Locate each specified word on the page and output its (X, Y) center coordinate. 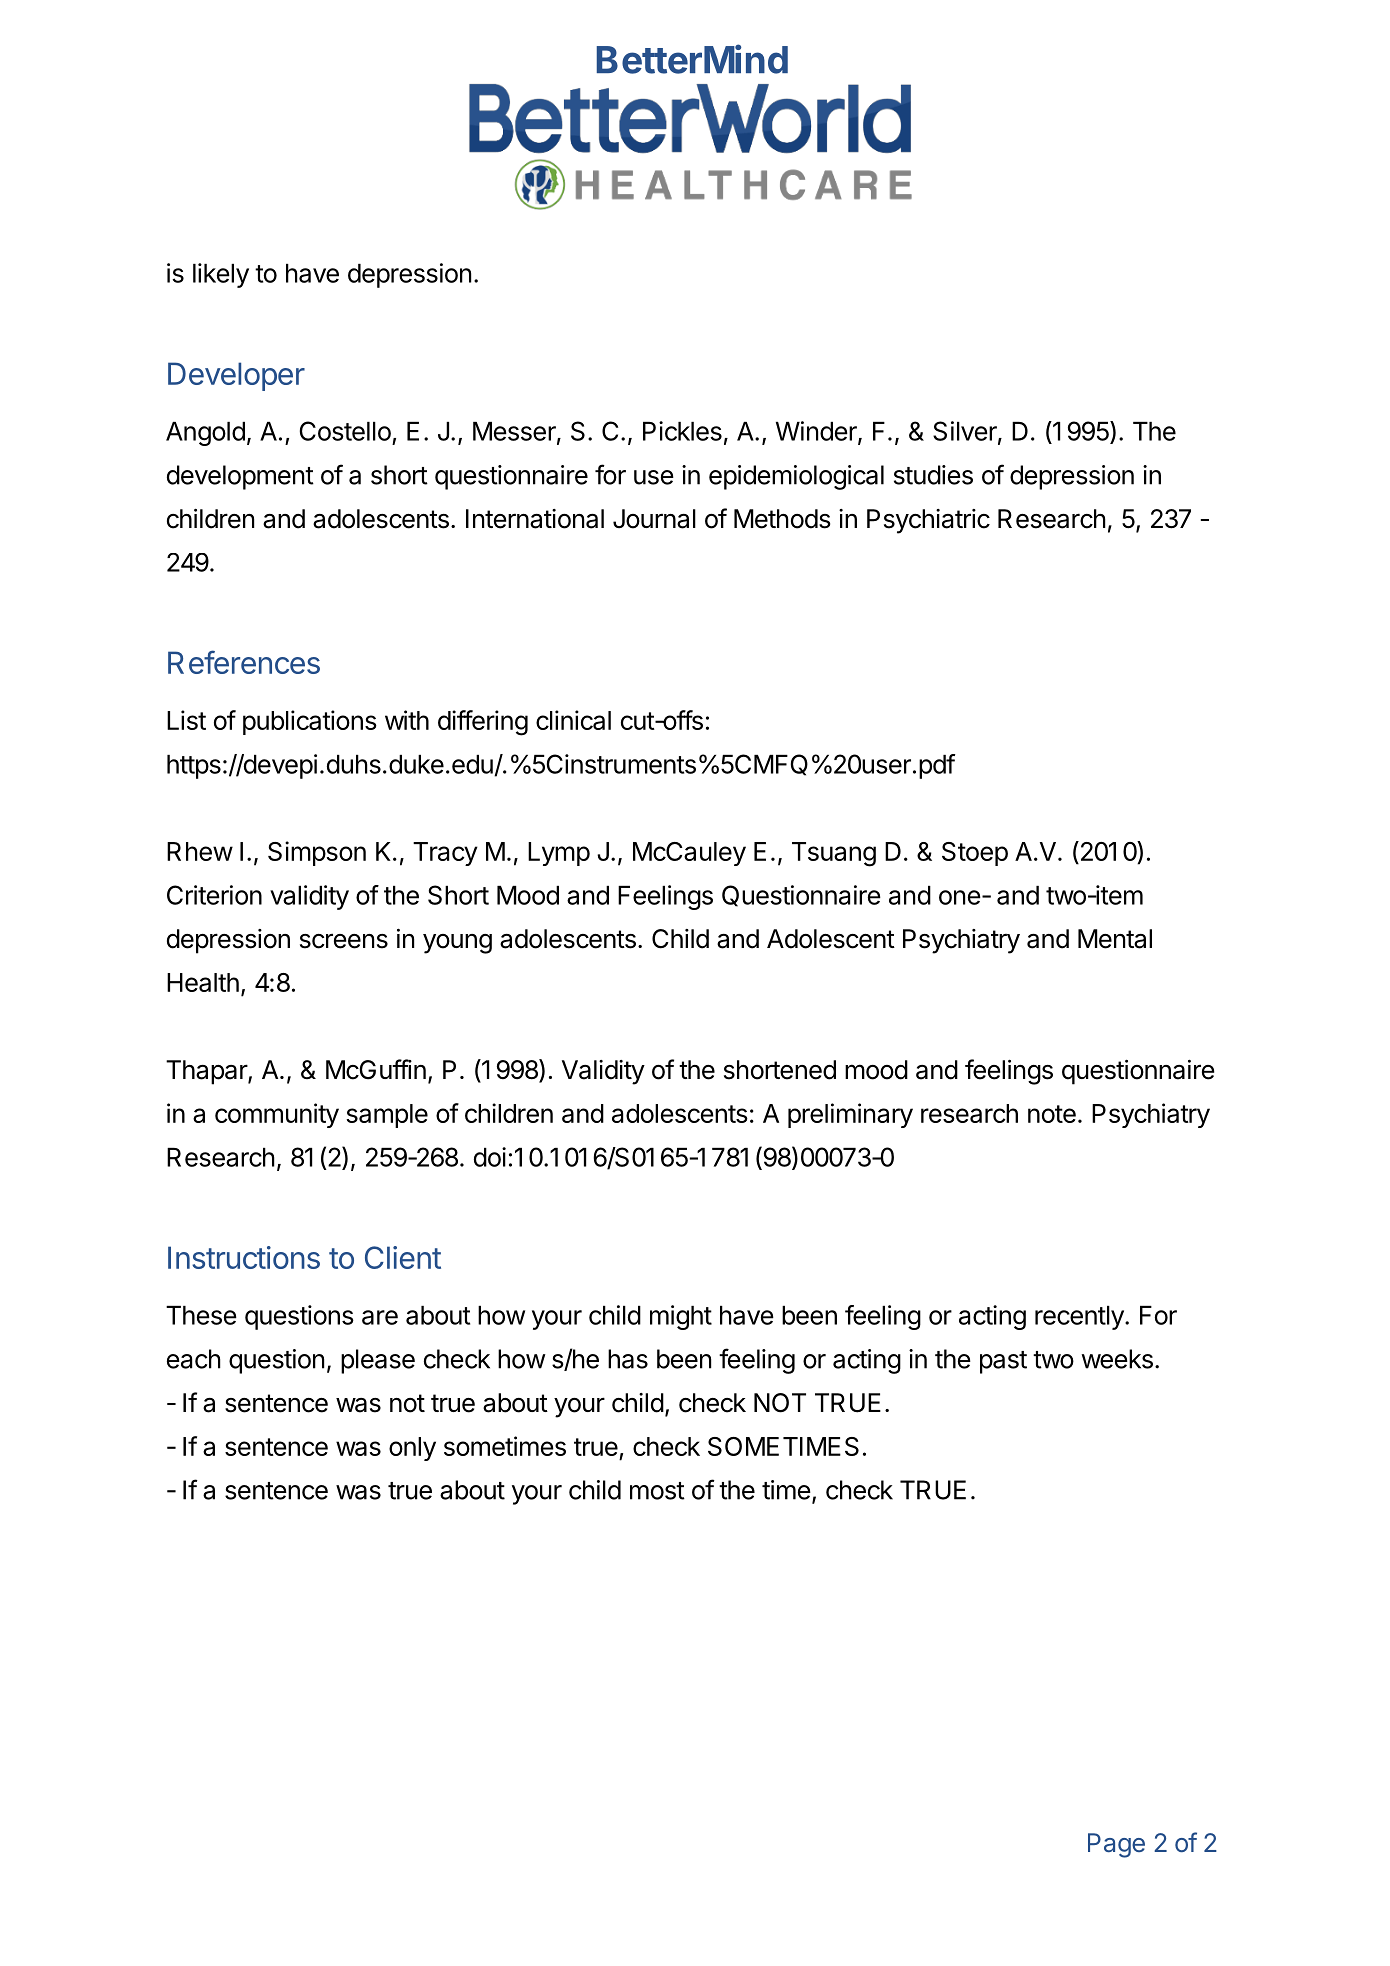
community (277, 1115)
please (378, 1361)
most (657, 1491)
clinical (573, 720)
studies (933, 475)
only (412, 1449)
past (1003, 1362)
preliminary (850, 1115)
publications (310, 722)
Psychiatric (928, 521)
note (1052, 1114)
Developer (236, 376)
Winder (817, 432)
